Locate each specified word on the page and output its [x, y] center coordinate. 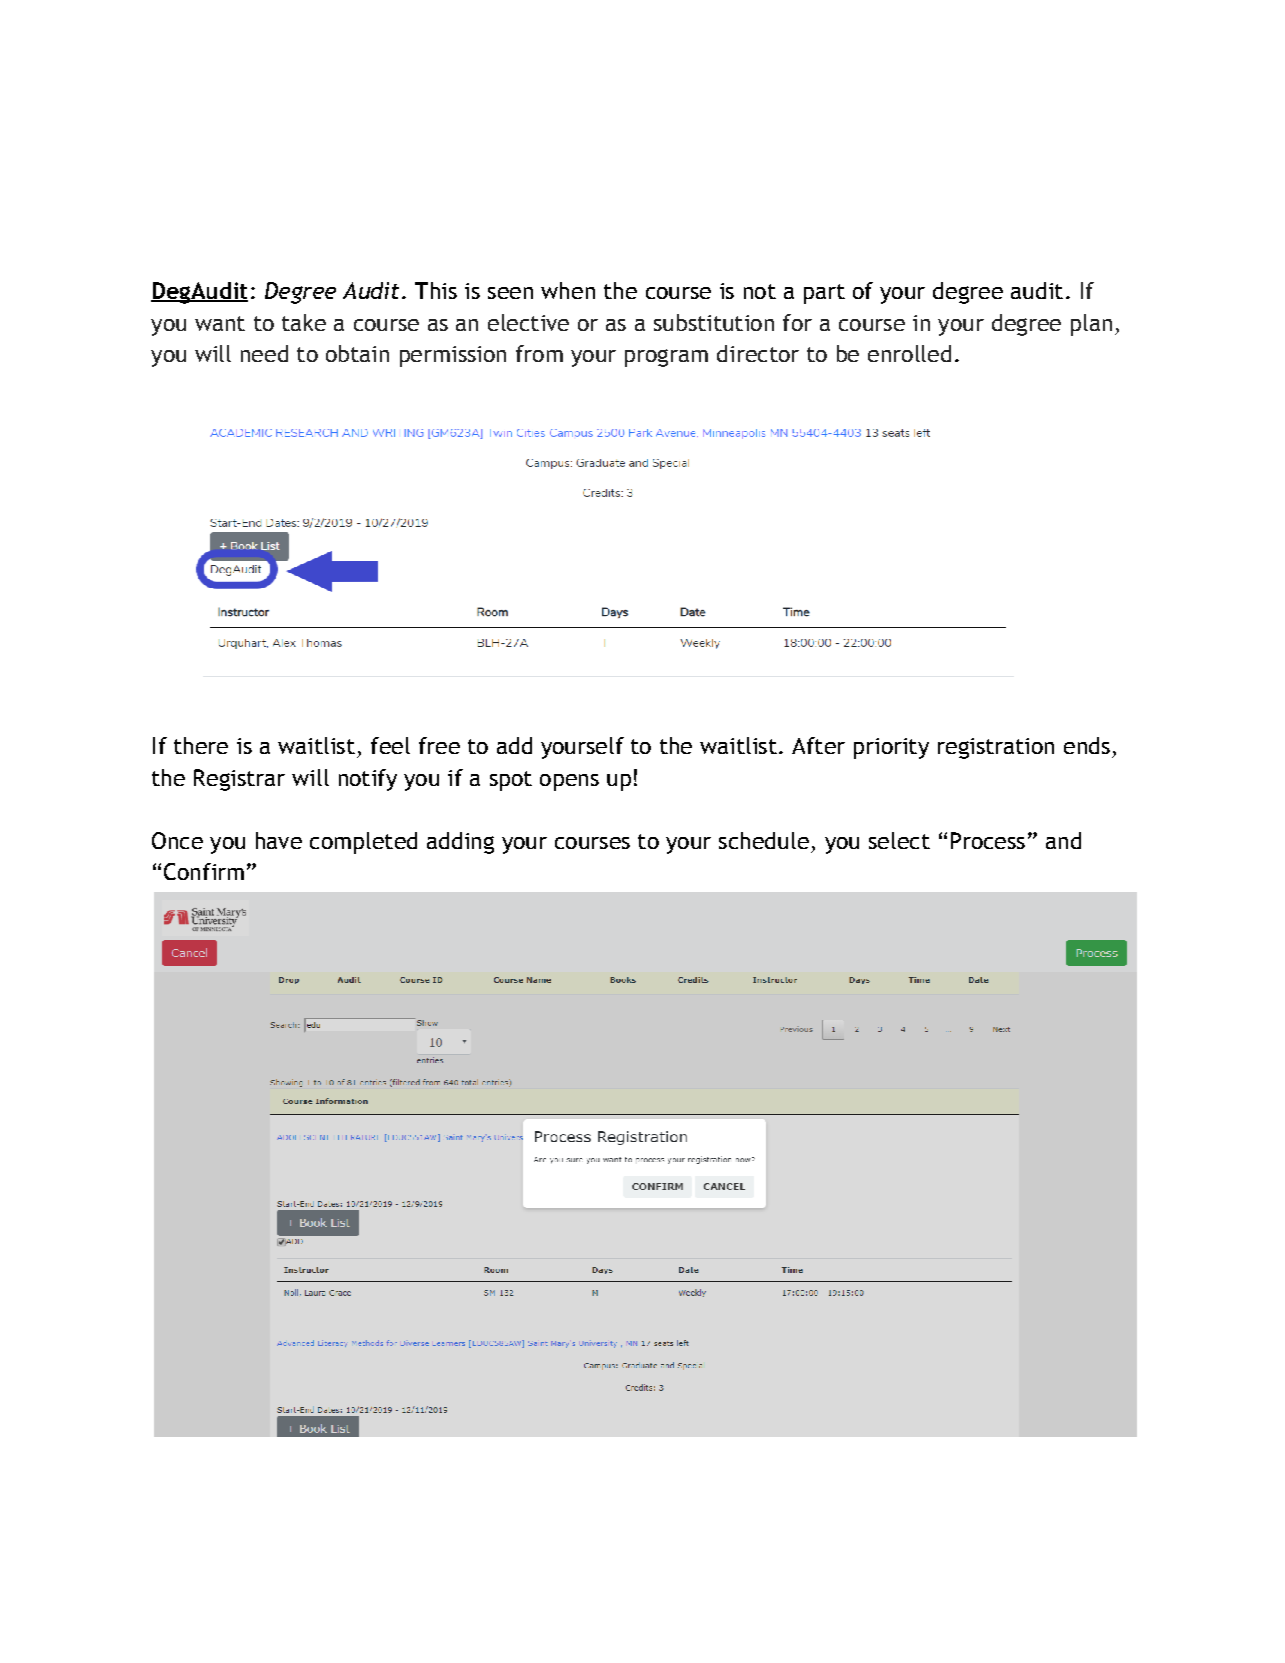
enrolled [909, 353]
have [279, 840]
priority [891, 748]
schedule [764, 840]
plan [1091, 325]
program [666, 358]
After [818, 745]
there [201, 745]
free [439, 745]
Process [988, 840]
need [264, 353]
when [568, 290]
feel [390, 745]
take [304, 322]
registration [996, 748]
